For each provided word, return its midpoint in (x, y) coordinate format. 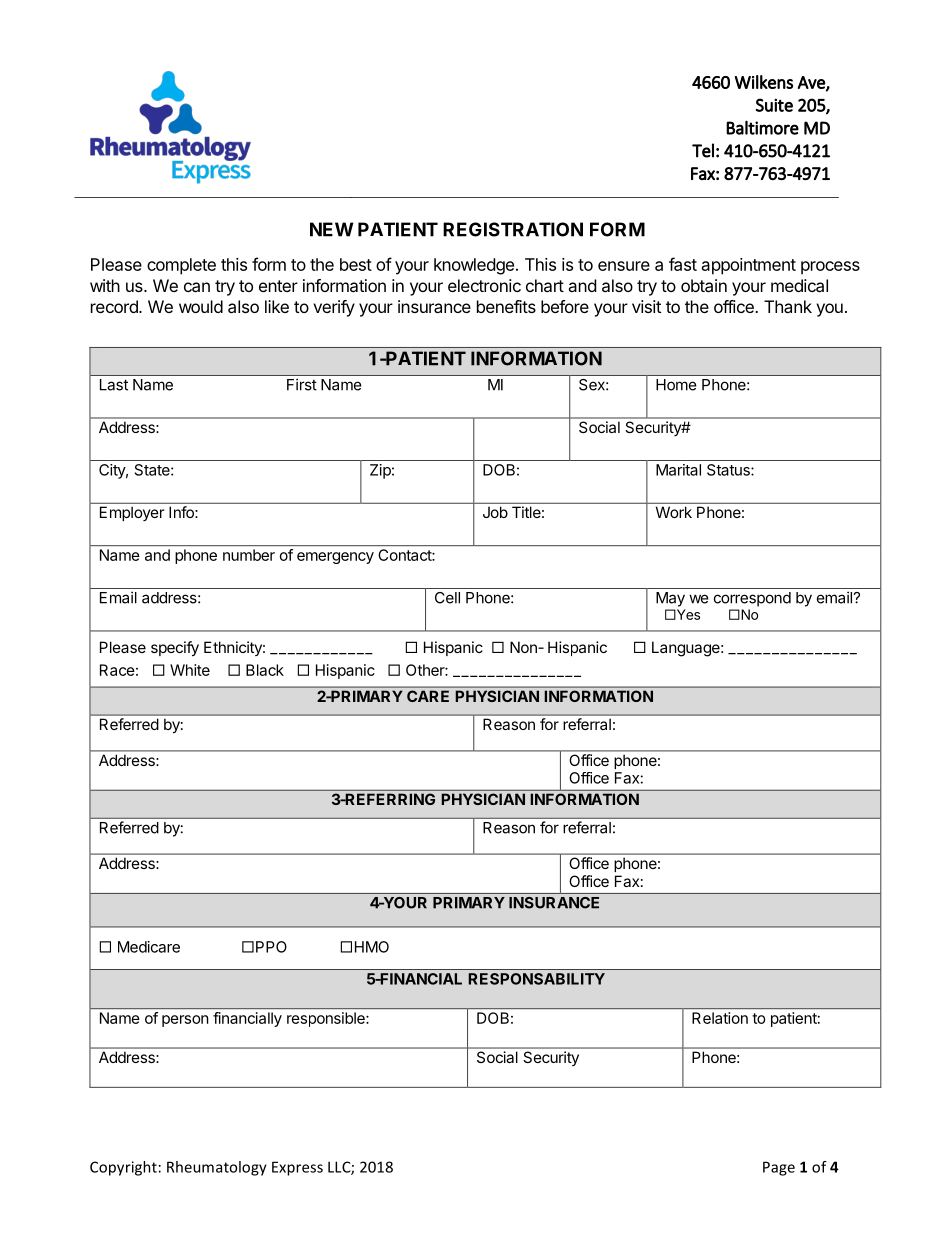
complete (181, 266)
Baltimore (762, 127)
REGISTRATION (513, 229)
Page (779, 1168)
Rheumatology (217, 1168)
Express (297, 1168)
